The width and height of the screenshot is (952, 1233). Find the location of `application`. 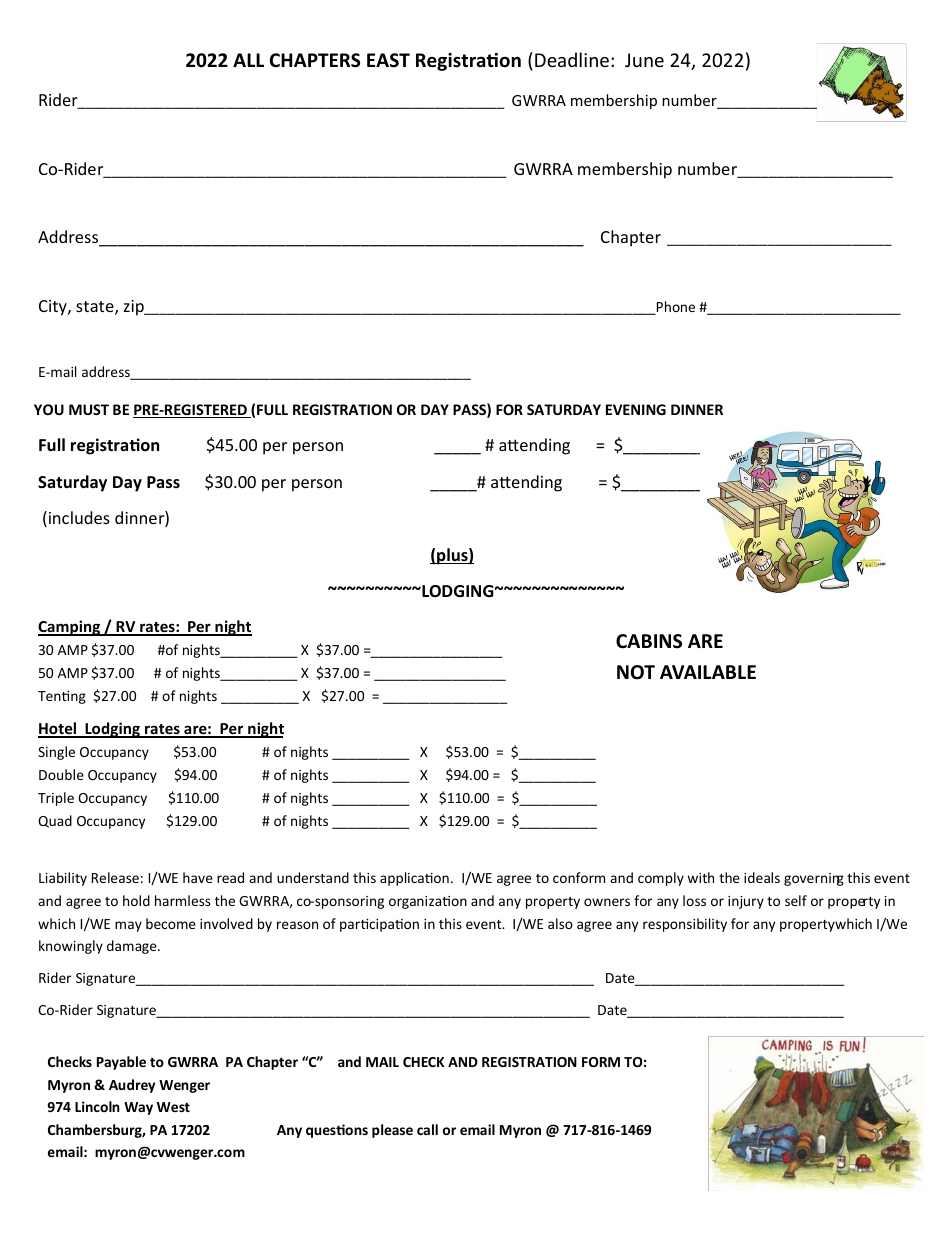

application is located at coordinates (414, 879).
